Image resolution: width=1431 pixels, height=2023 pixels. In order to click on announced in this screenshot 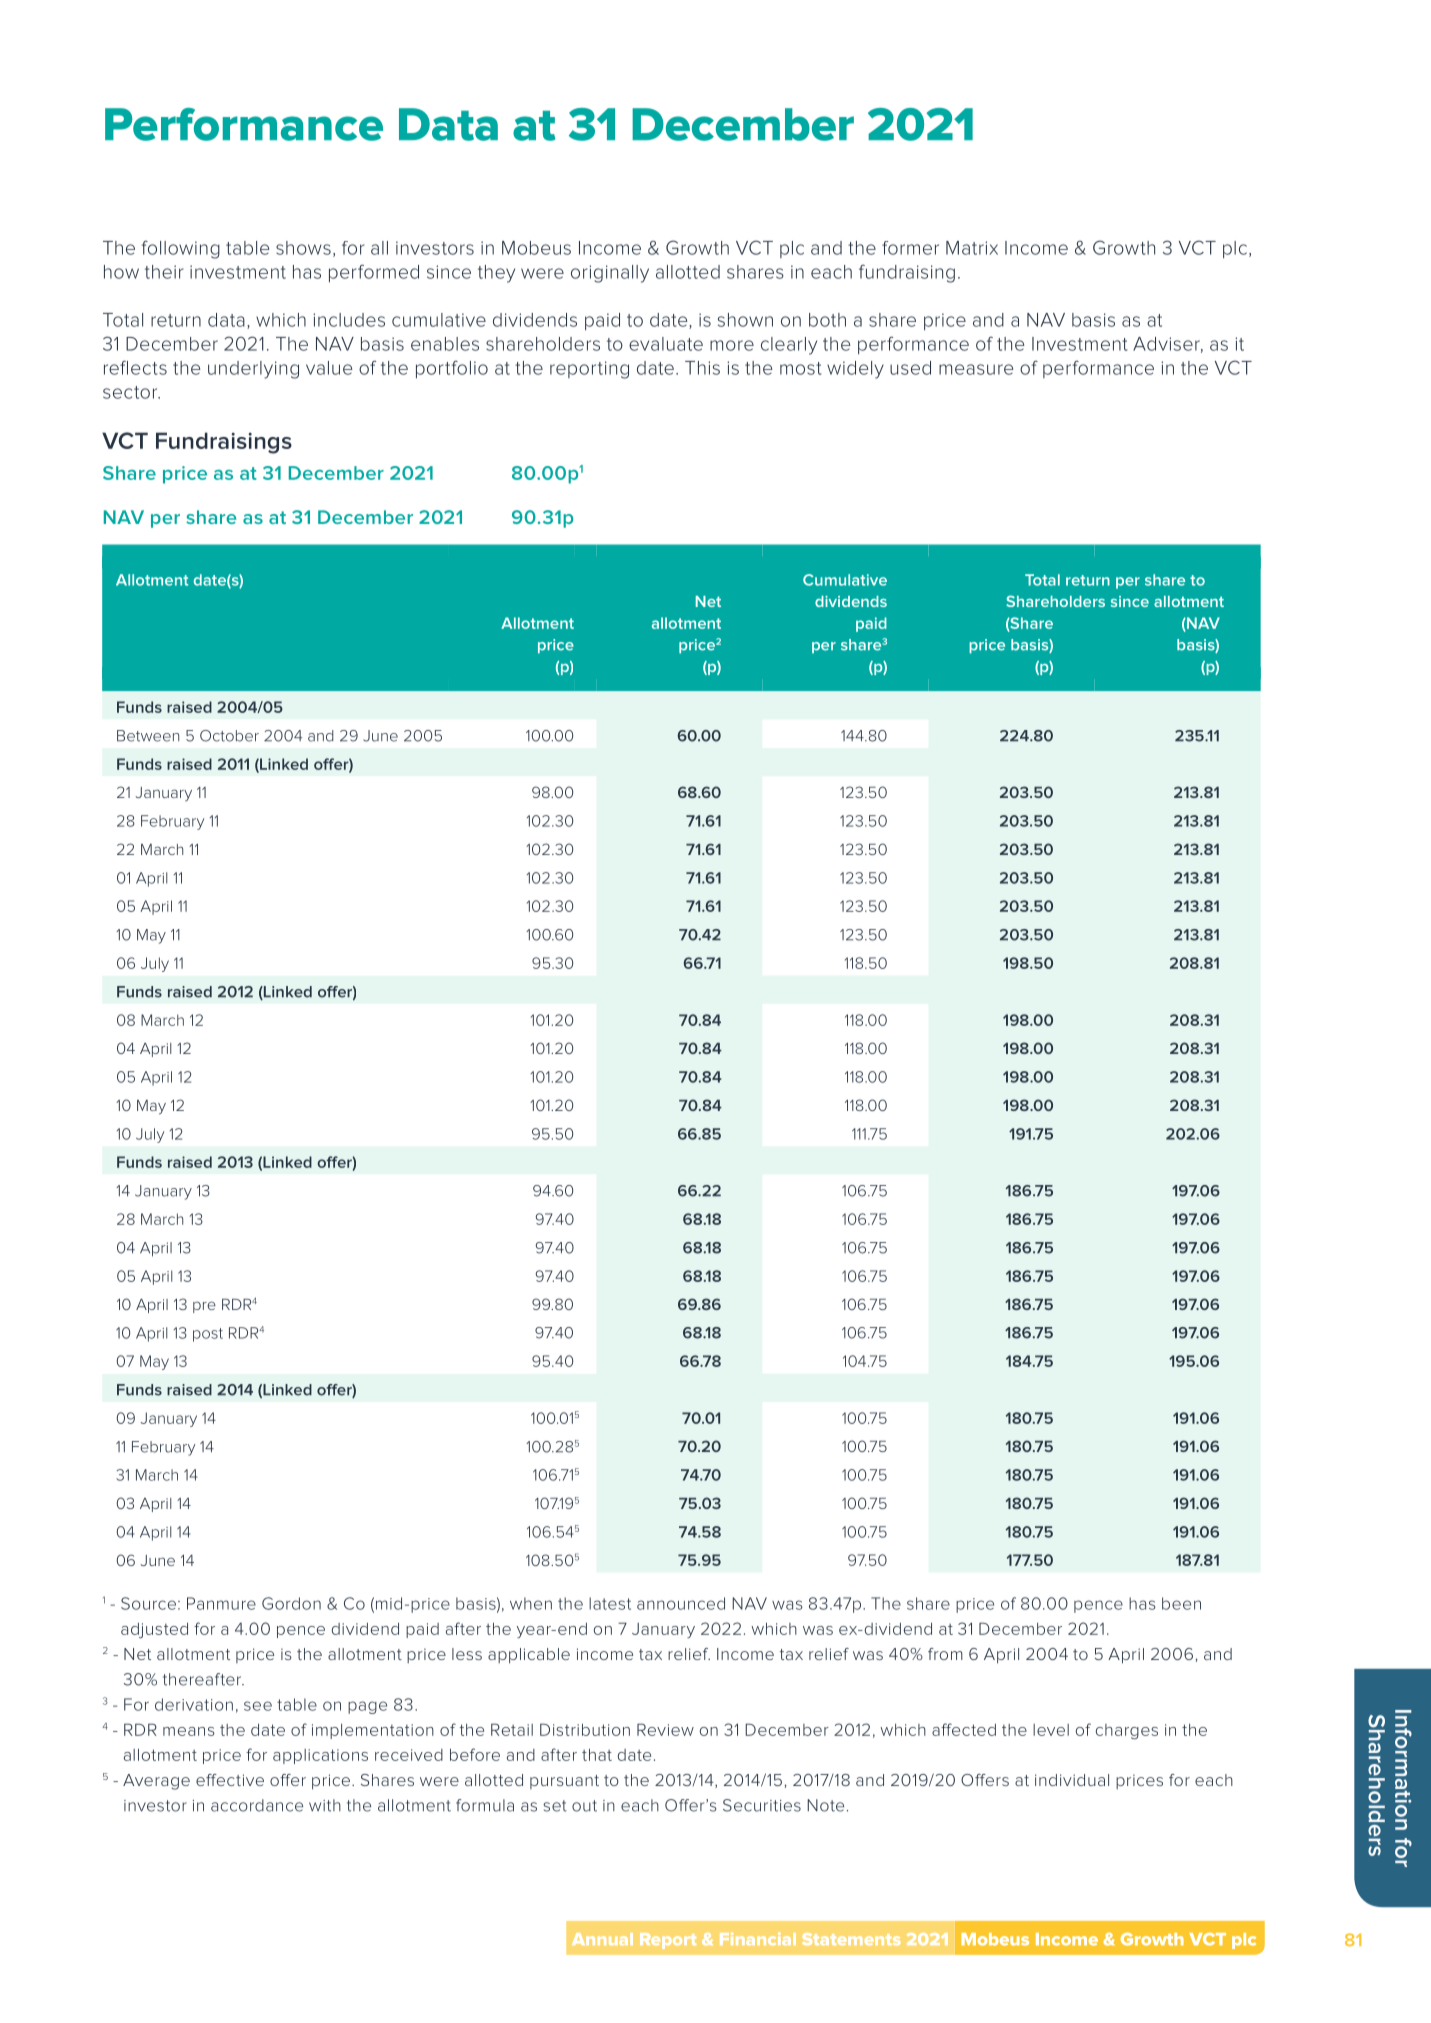, I will do `click(681, 1603)`.
